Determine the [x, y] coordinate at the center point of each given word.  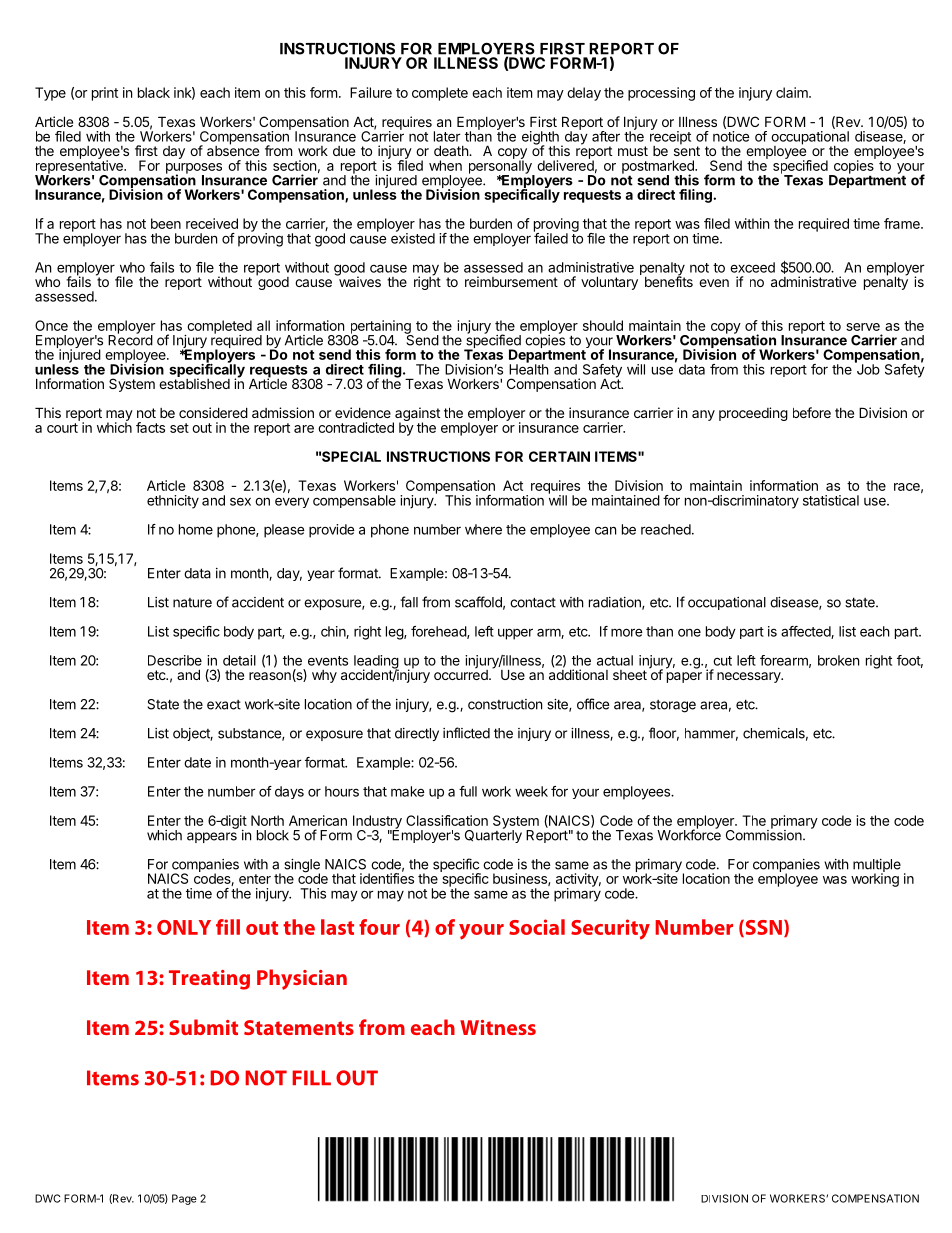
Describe [175, 660]
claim [793, 92]
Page [184, 1199]
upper [515, 634]
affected [806, 632]
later [447, 136]
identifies [387, 877]
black [154, 92]
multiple [877, 867]
